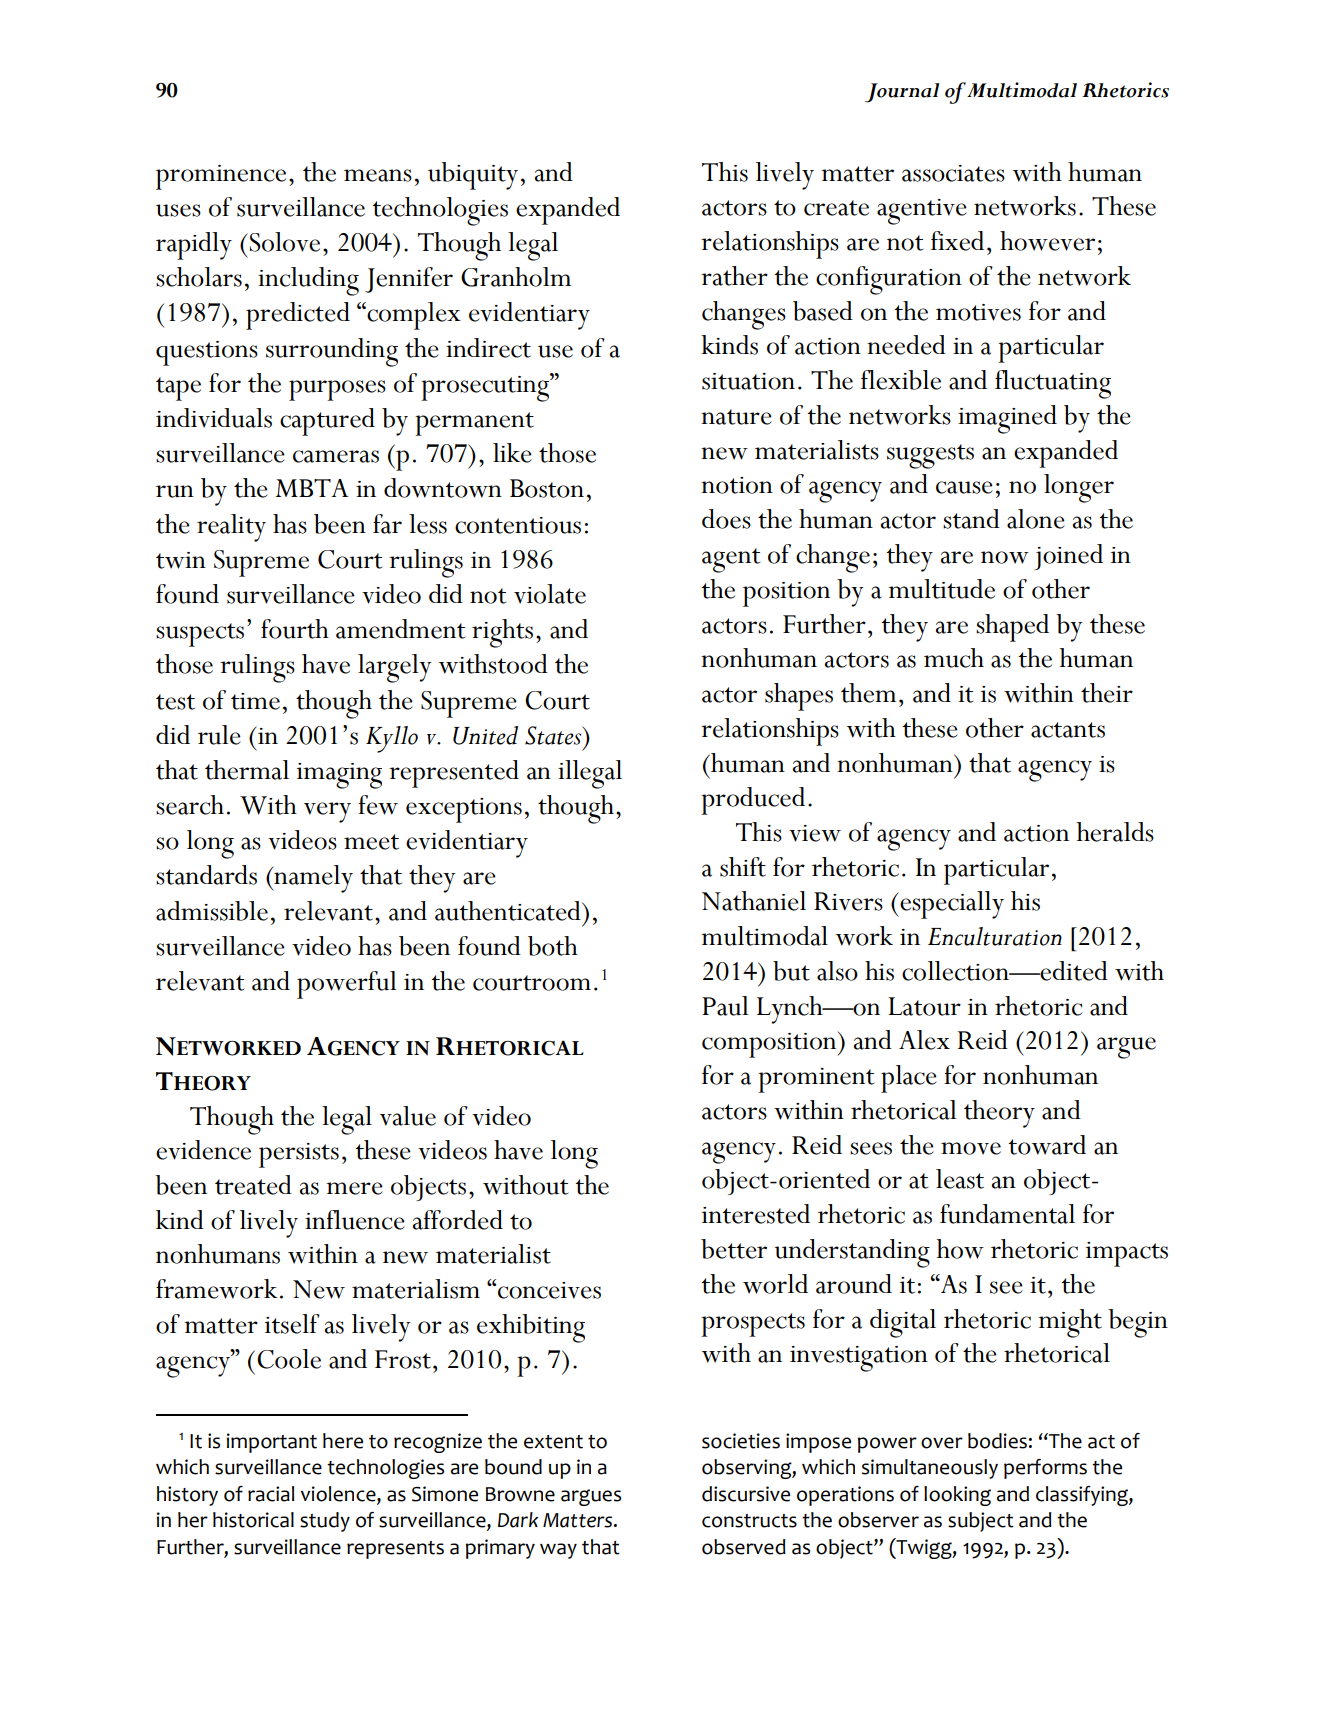 This screenshot has width=1325, height=1715. Describe the element at coordinates (1047, 1145) in the screenshot. I see `toward` at that location.
